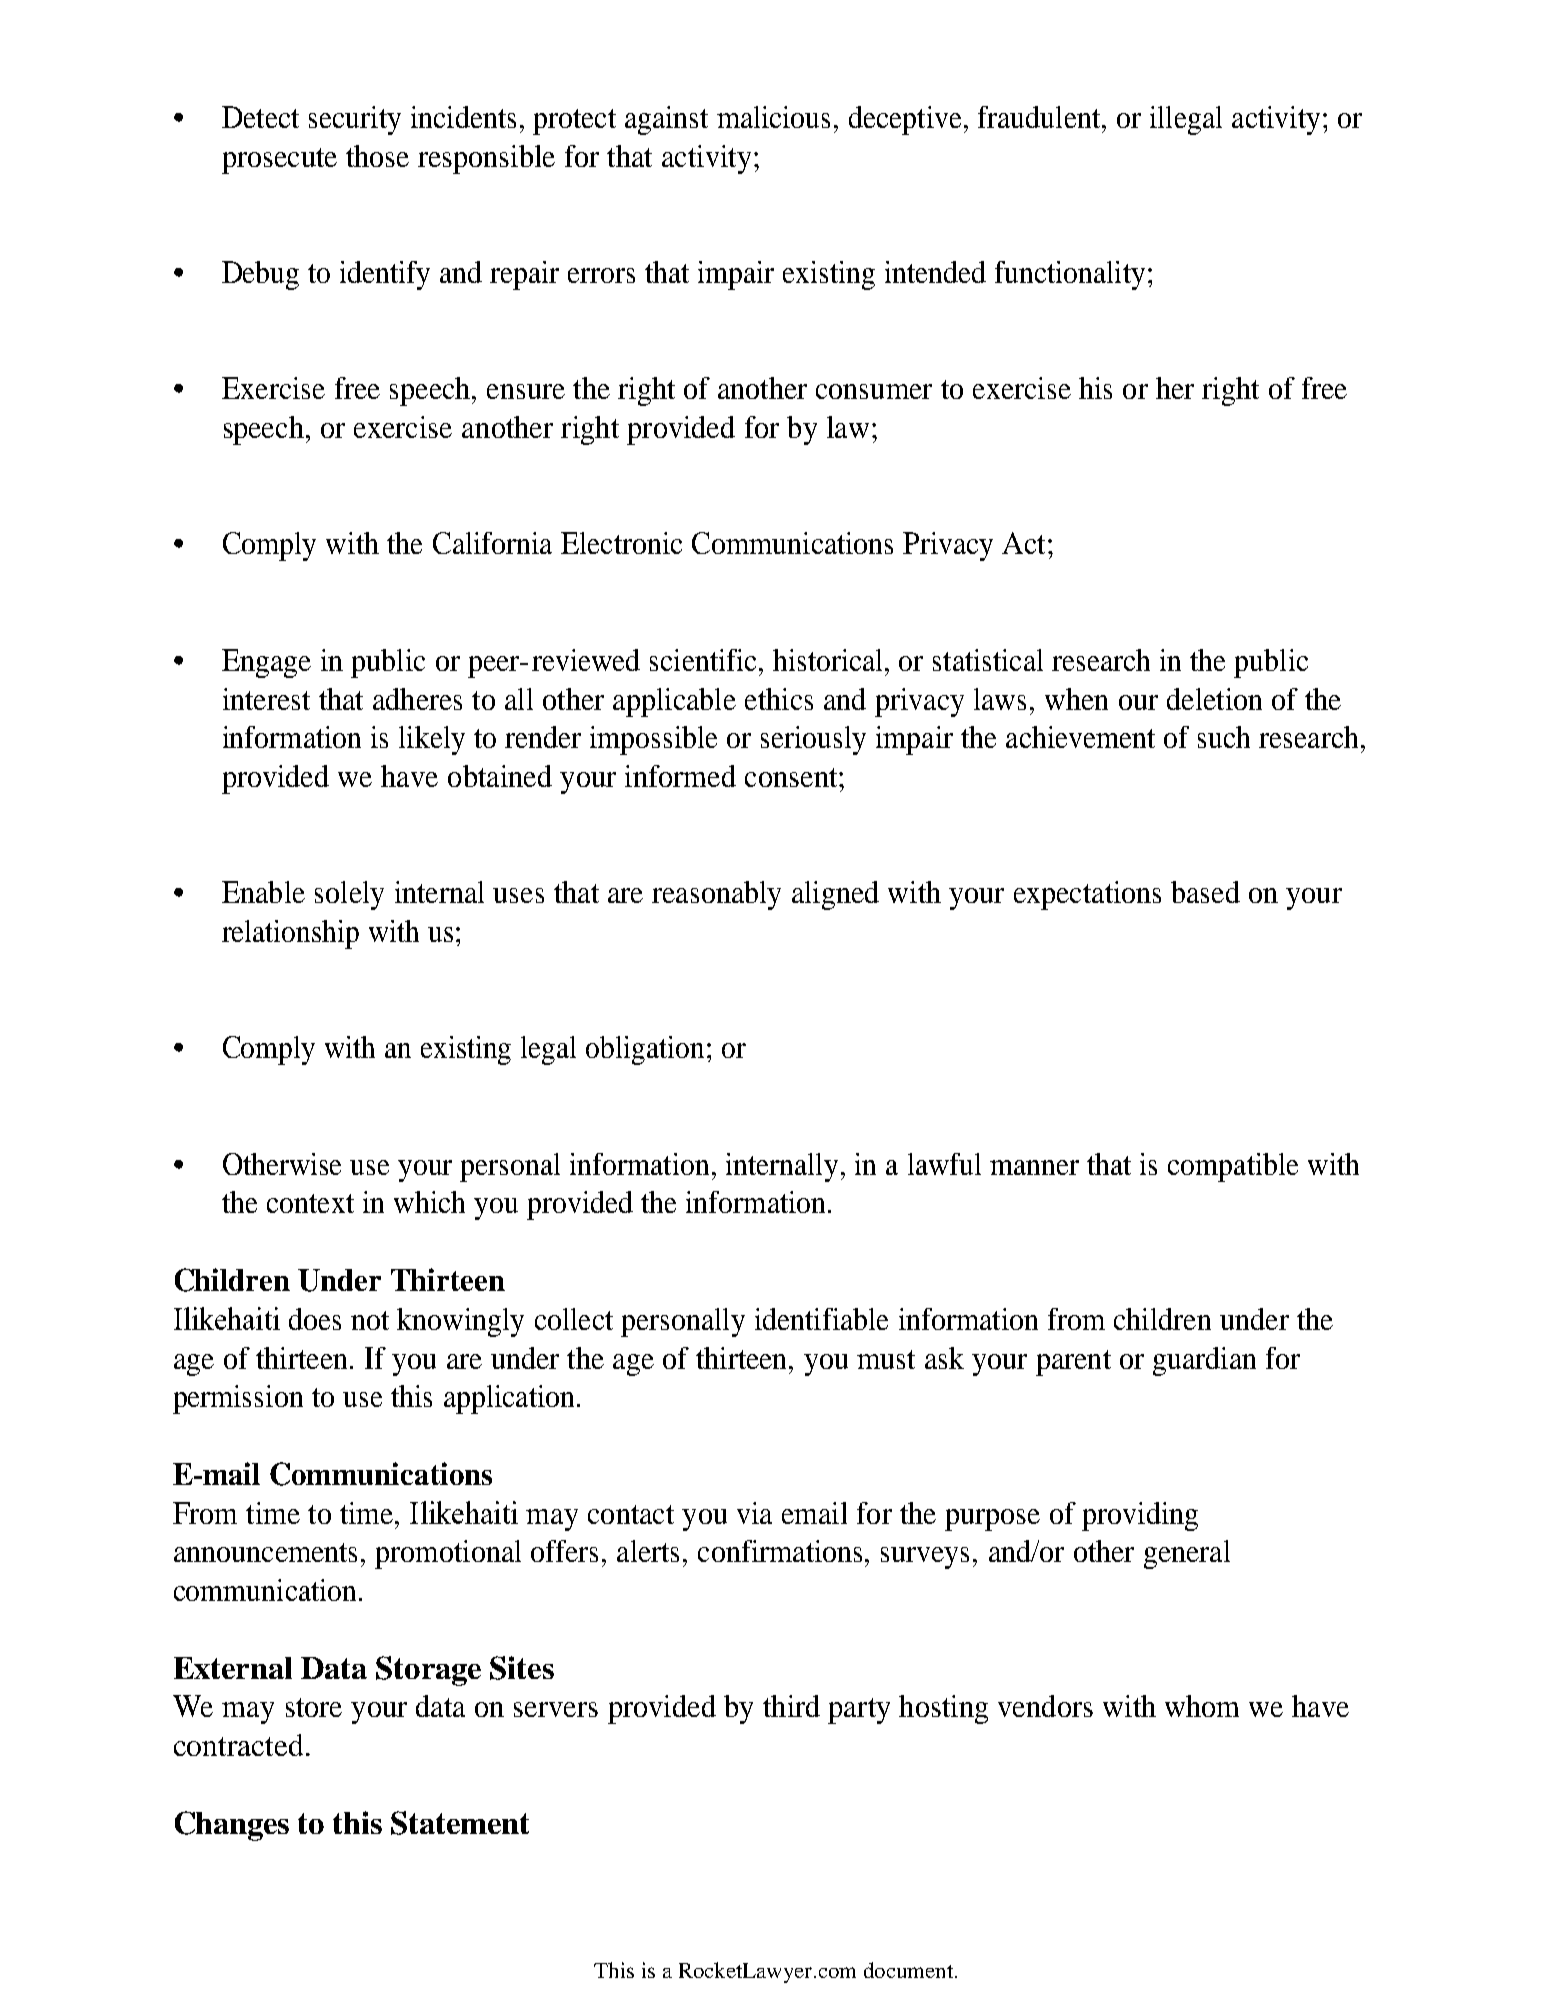  Describe the element at coordinates (782, 1551) in the document. I see `confirmations` at that location.
